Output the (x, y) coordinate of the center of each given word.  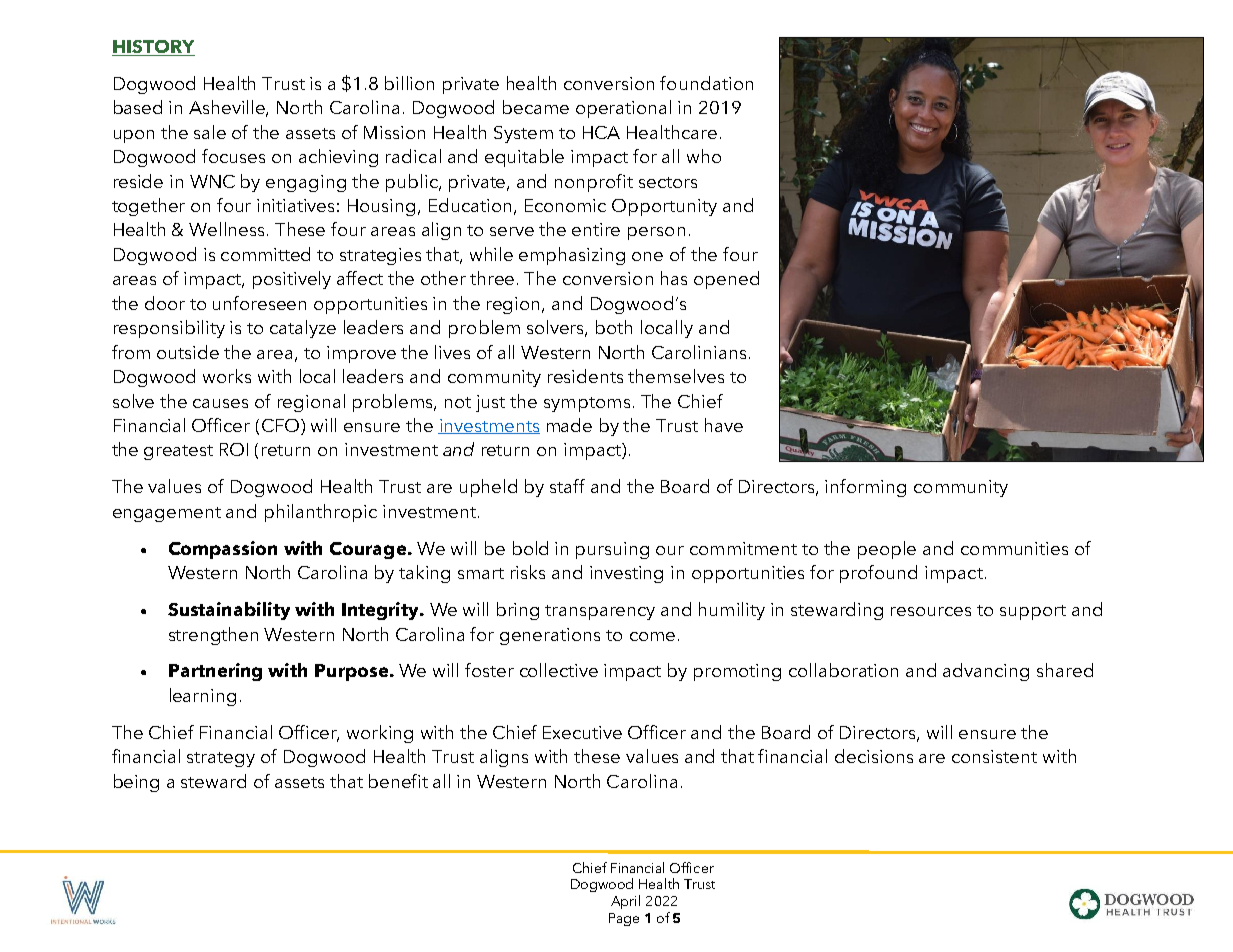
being (136, 783)
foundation (706, 83)
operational (623, 109)
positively (292, 280)
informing (865, 488)
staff (567, 486)
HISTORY (153, 48)
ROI (234, 449)
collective (559, 670)
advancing (986, 672)
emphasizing (572, 256)
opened (726, 280)
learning (203, 697)
